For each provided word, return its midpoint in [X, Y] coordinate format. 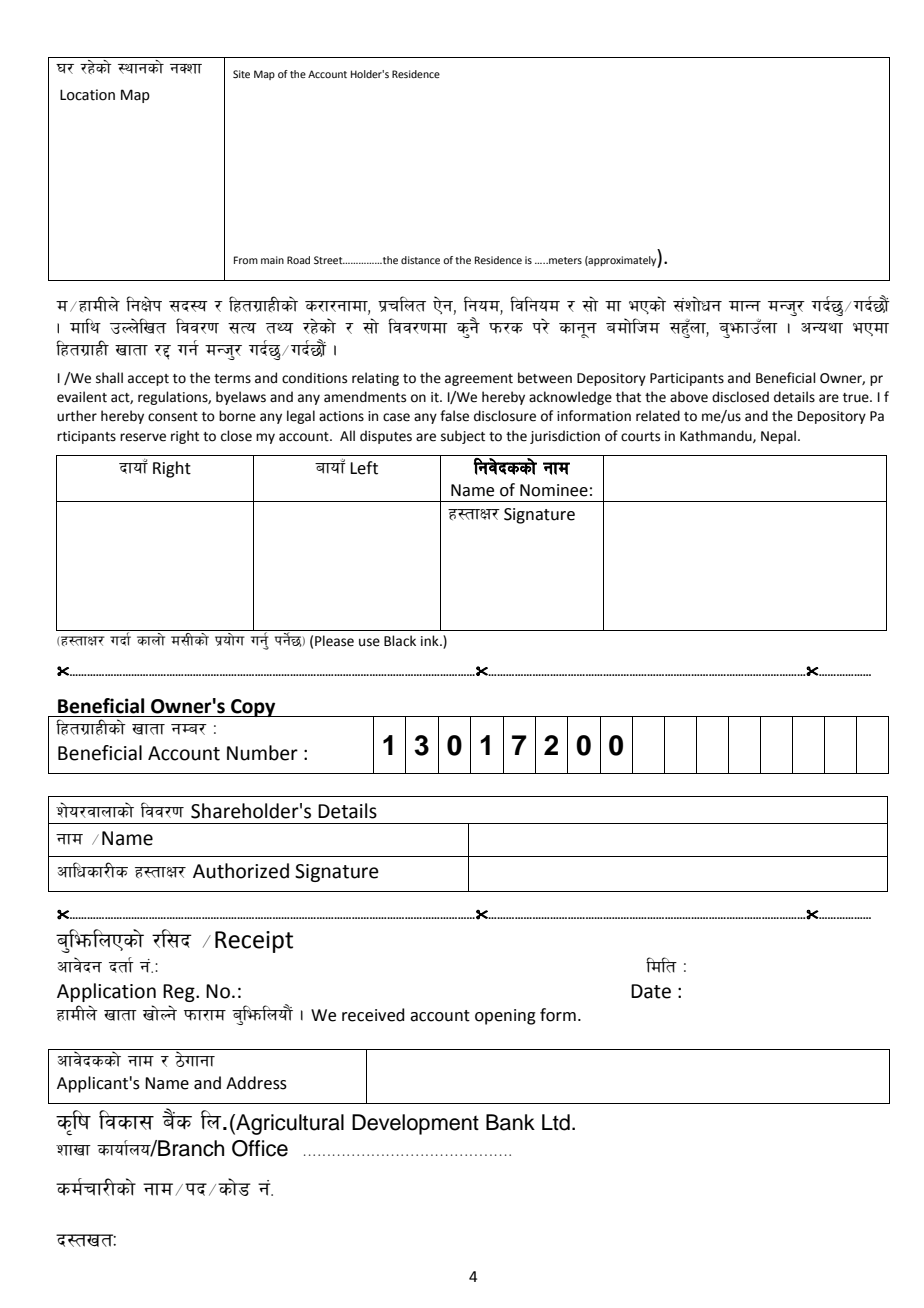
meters [564, 260]
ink [431, 640]
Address [256, 1083]
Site [241, 74]
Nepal [778, 437]
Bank [510, 1122]
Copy [253, 708]
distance [420, 260]
